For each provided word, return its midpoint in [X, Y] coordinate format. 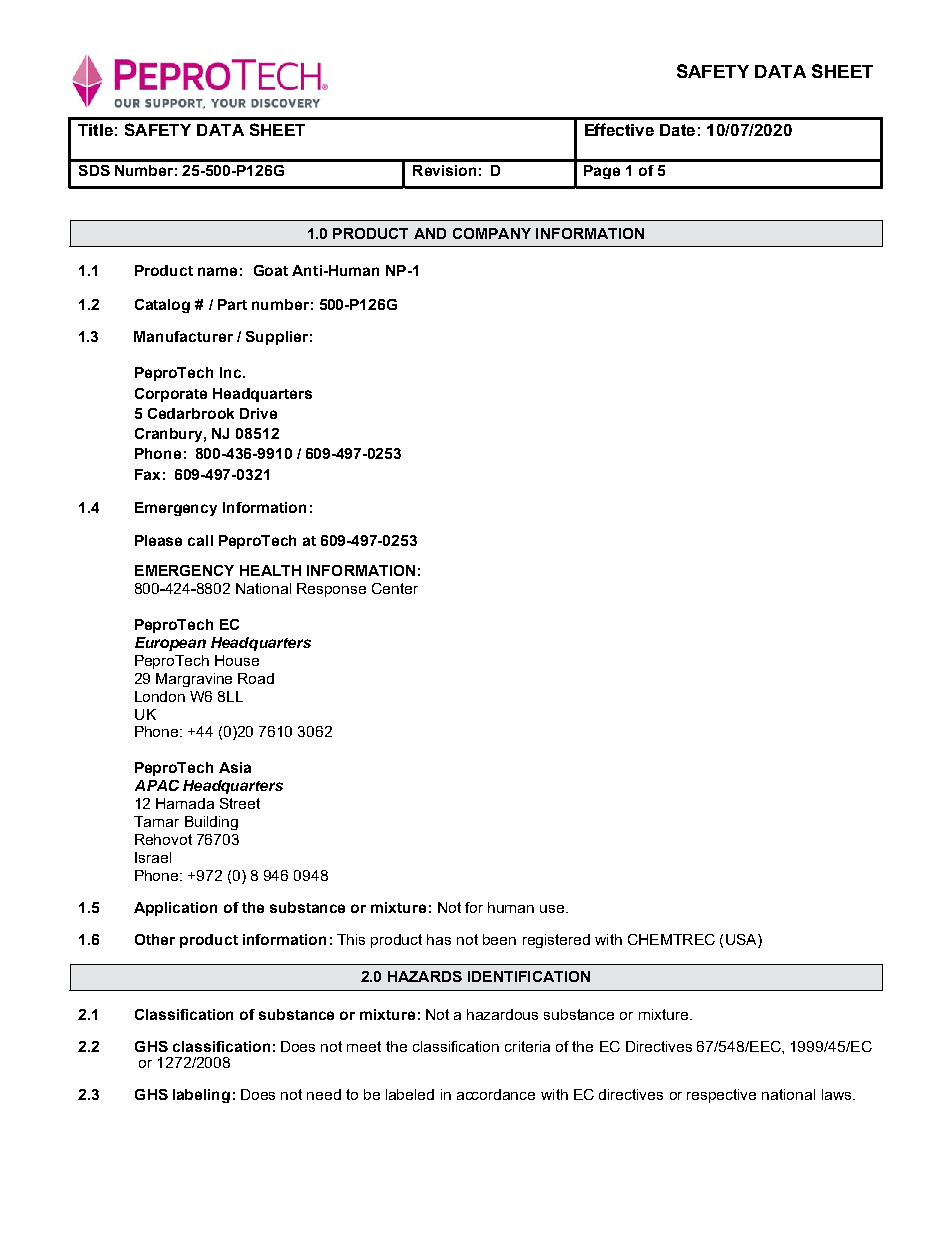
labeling [201, 1096]
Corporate [171, 395]
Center [395, 588]
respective [721, 1096]
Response [331, 590]
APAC [157, 785]
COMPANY [492, 233]
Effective [619, 129]
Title [95, 130]
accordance [496, 1094]
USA [742, 941]
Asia [235, 767]
